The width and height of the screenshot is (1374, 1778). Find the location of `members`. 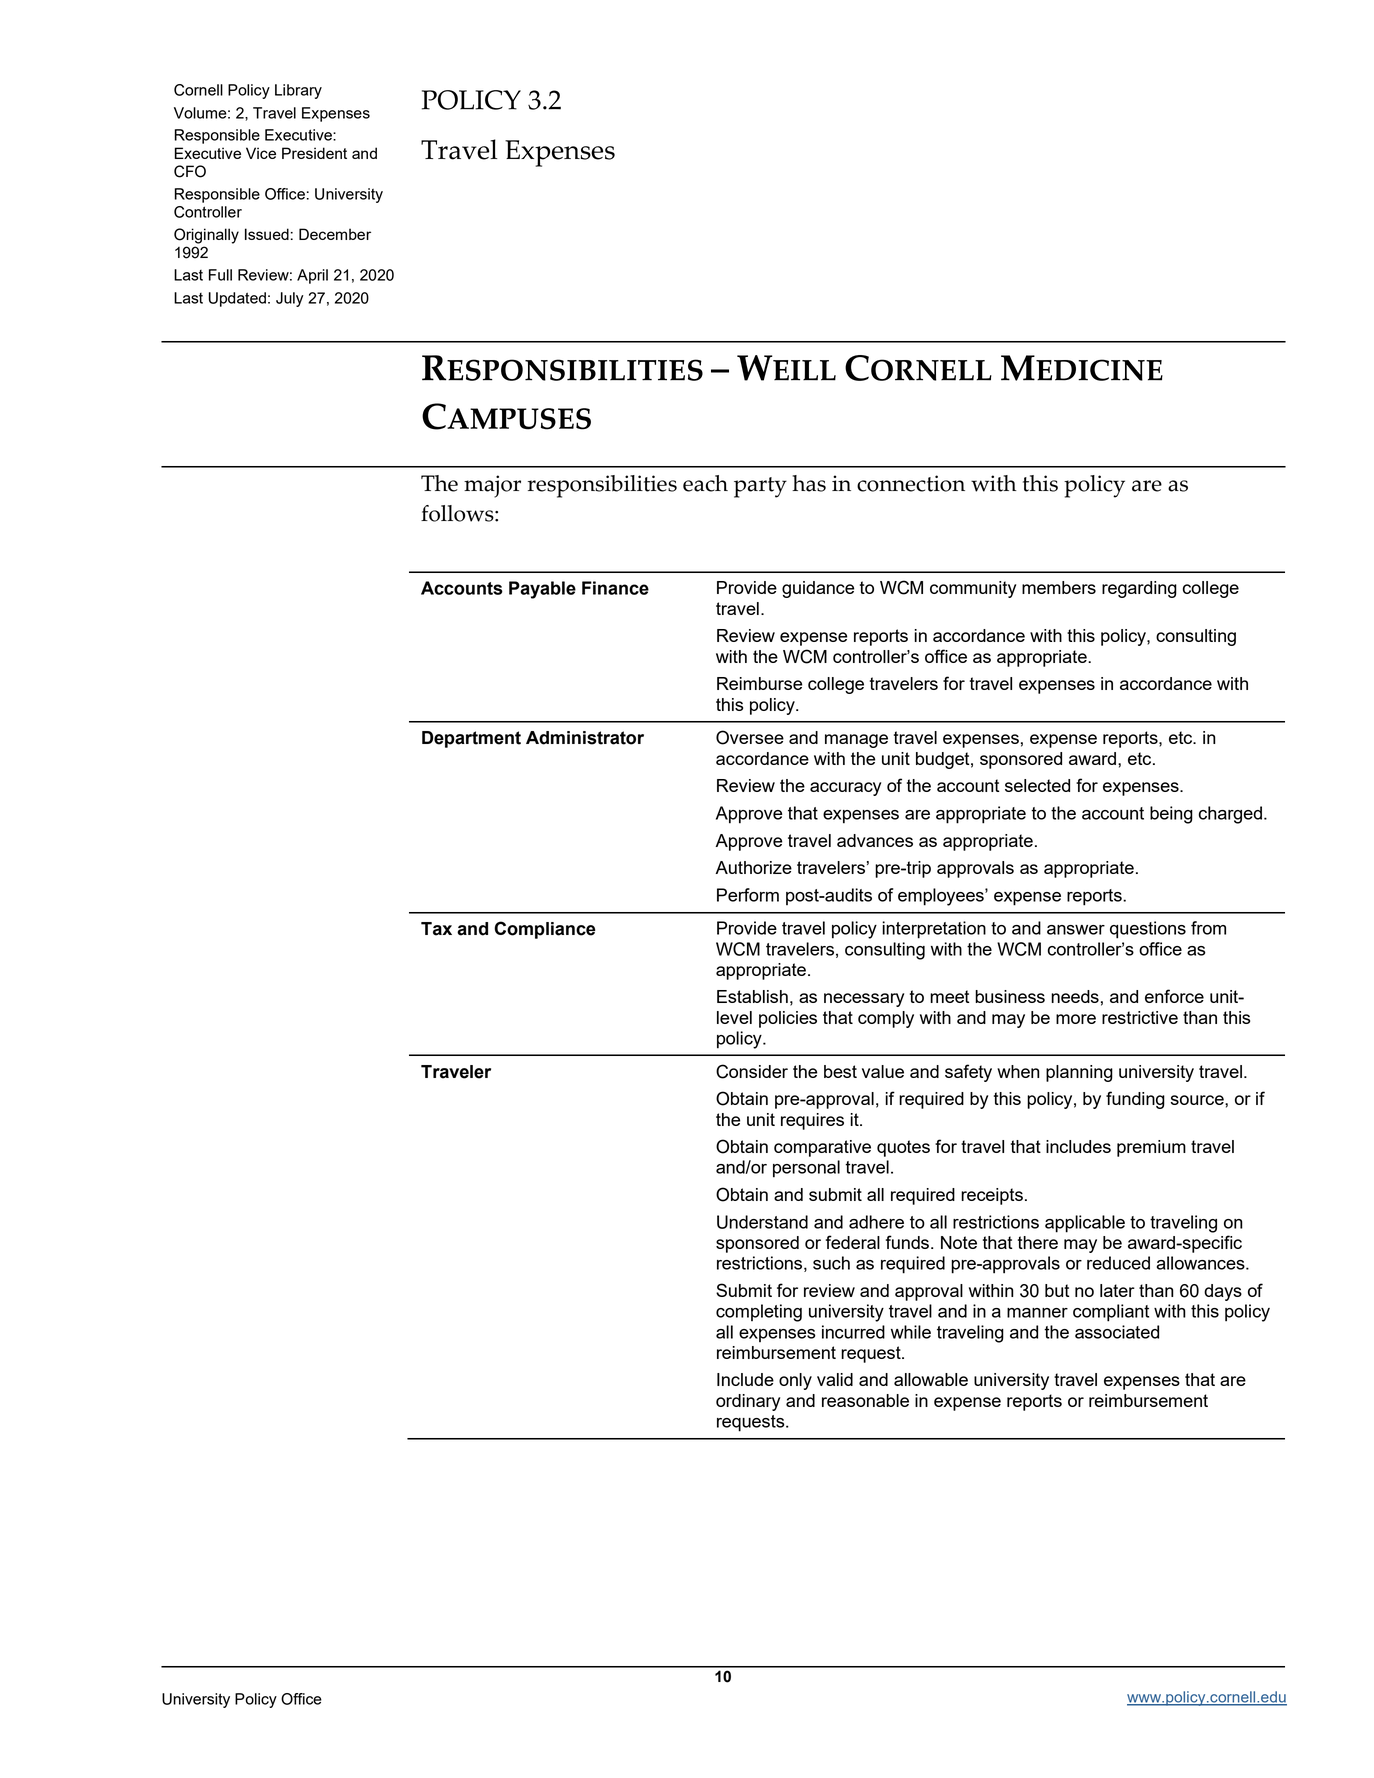

members is located at coordinates (1059, 587).
